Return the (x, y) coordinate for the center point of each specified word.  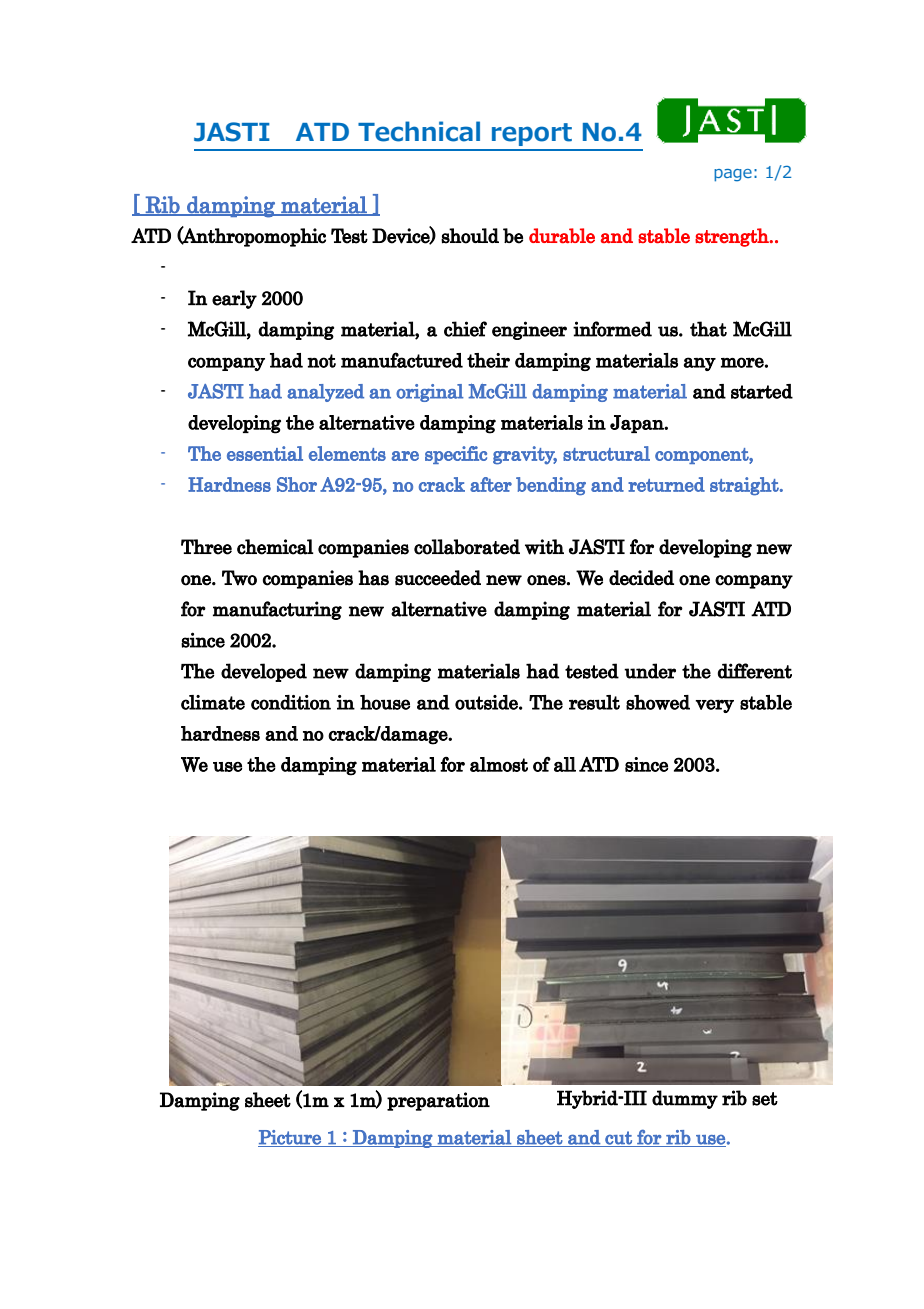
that (708, 329)
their (488, 360)
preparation (438, 1101)
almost (499, 764)
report (532, 134)
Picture (290, 1138)
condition (291, 702)
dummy (685, 1099)
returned (666, 484)
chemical (275, 547)
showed (658, 702)
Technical (419, 131)
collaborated (467, 547)
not (321, 361)
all (565, 764)
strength (733, 237)
